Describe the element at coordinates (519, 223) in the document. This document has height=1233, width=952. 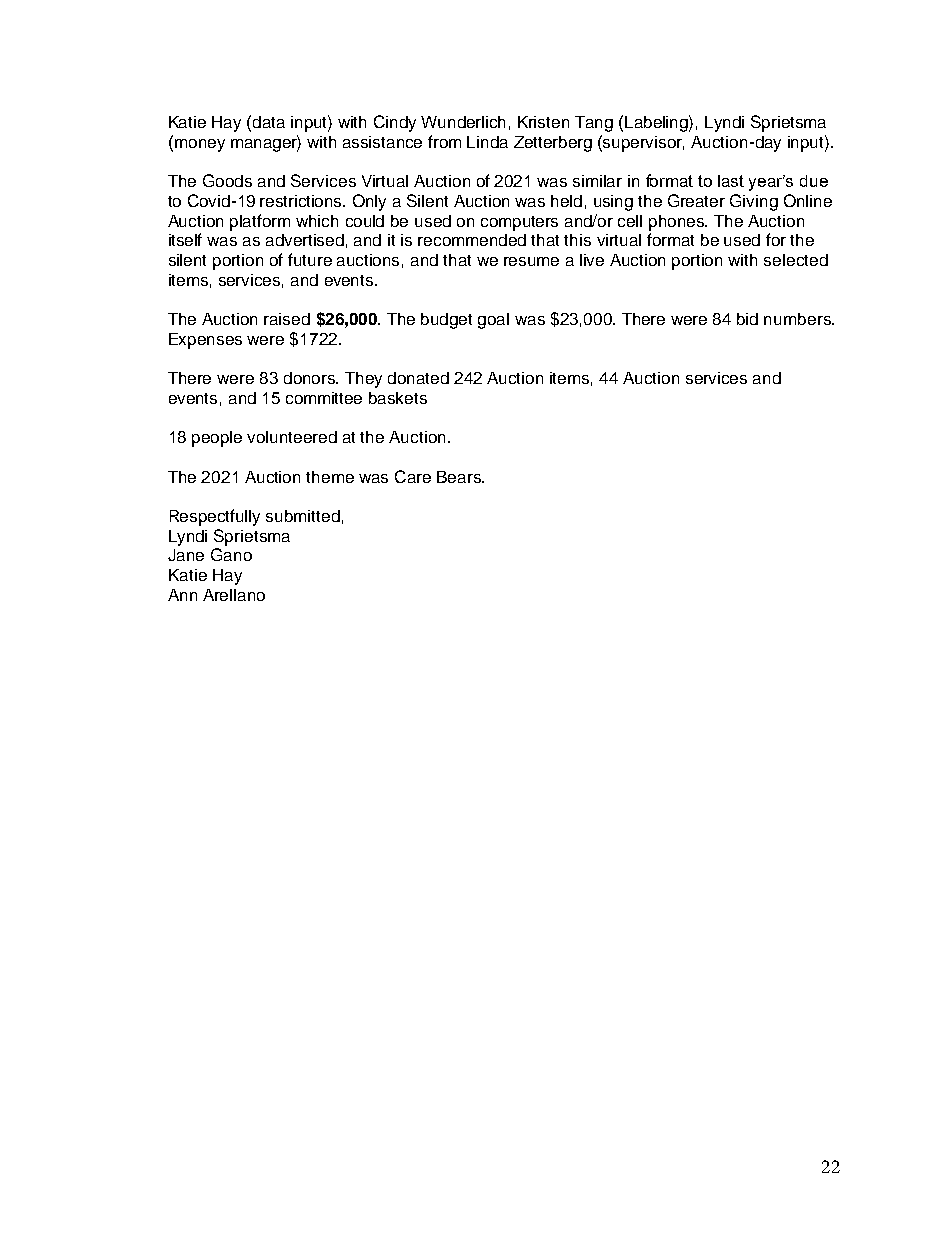
I see `computers` at that location.
